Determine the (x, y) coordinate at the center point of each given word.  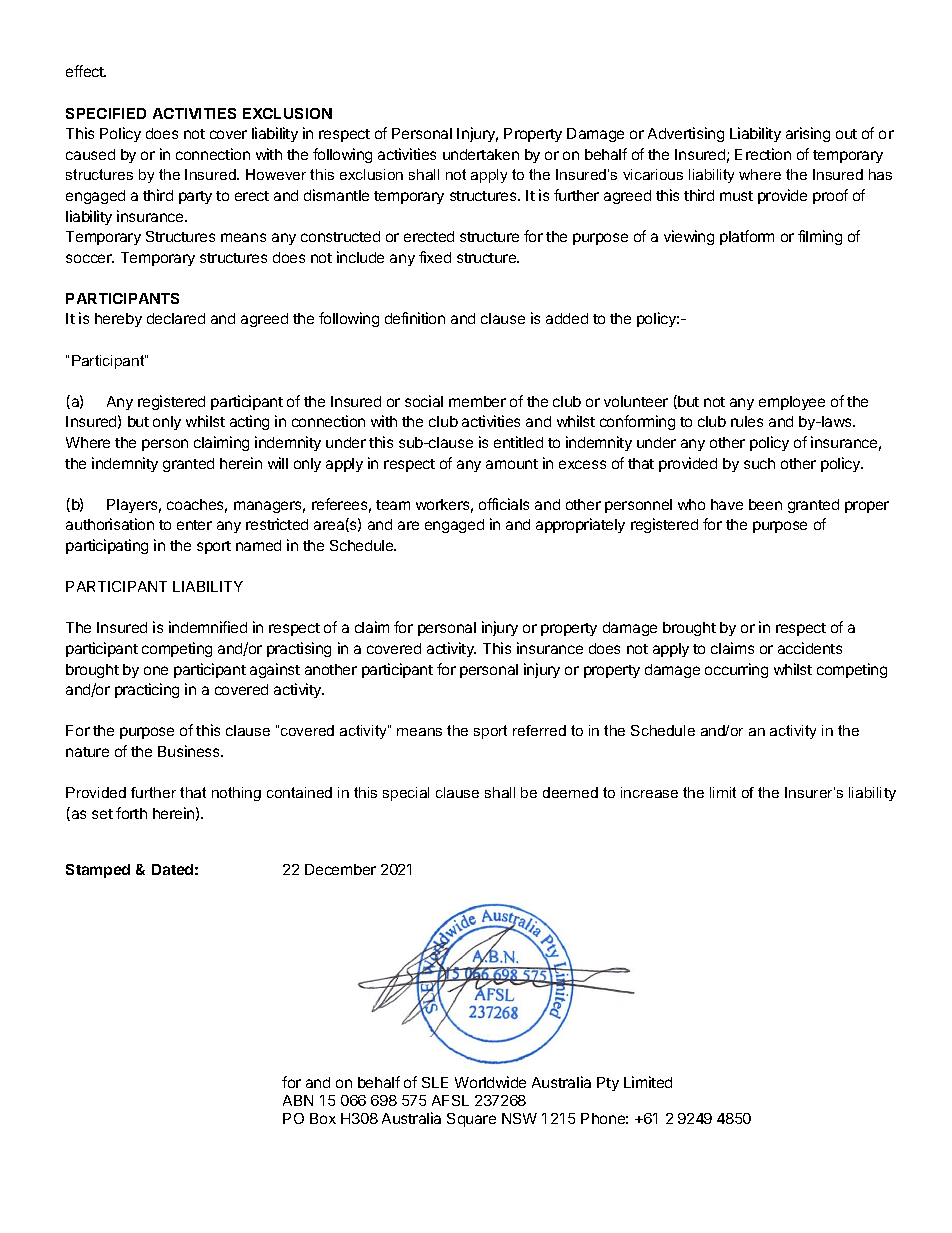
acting (249, 422)
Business (190, 751)
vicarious (653, 174)
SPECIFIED (106, 113)
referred (539, 730)
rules (747, 421)
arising (808, 134)
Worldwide (490, 1082)
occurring (736, 670)
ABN (298, 1100)
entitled (518, 442)
